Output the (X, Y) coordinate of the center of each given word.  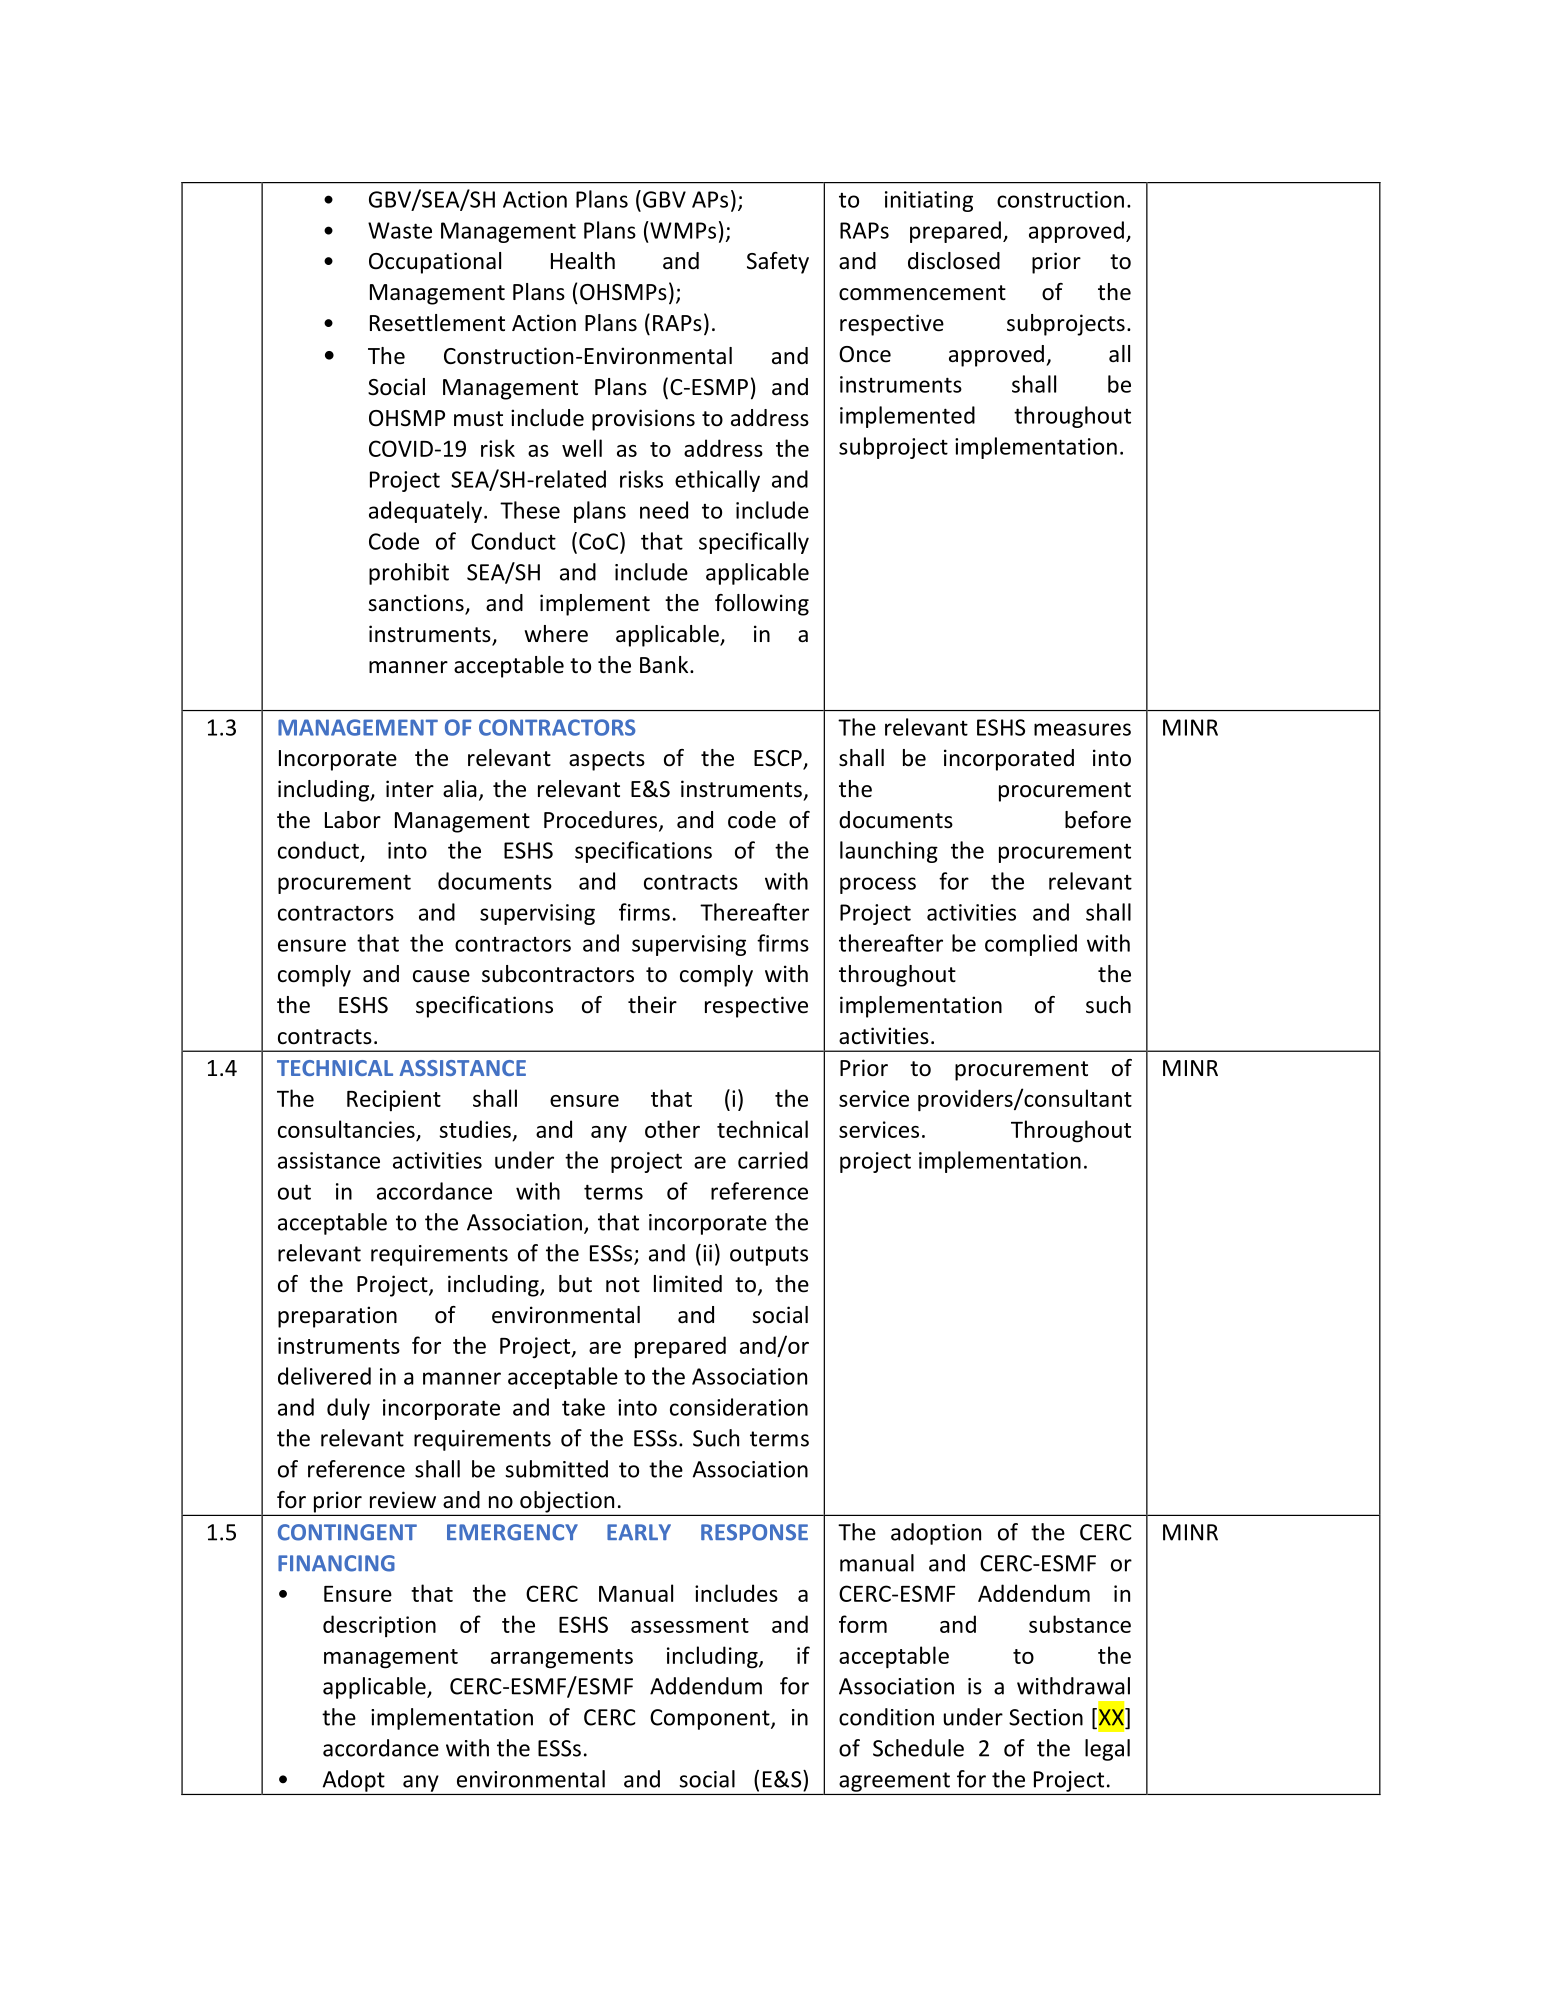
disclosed (954, 261)
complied (1031, 945)
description (379, 1626)
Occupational (435, 263)
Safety (778, 263)
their (652, 1005)
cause (441, 976)
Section (1046, 1717)
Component (711, 1719)
